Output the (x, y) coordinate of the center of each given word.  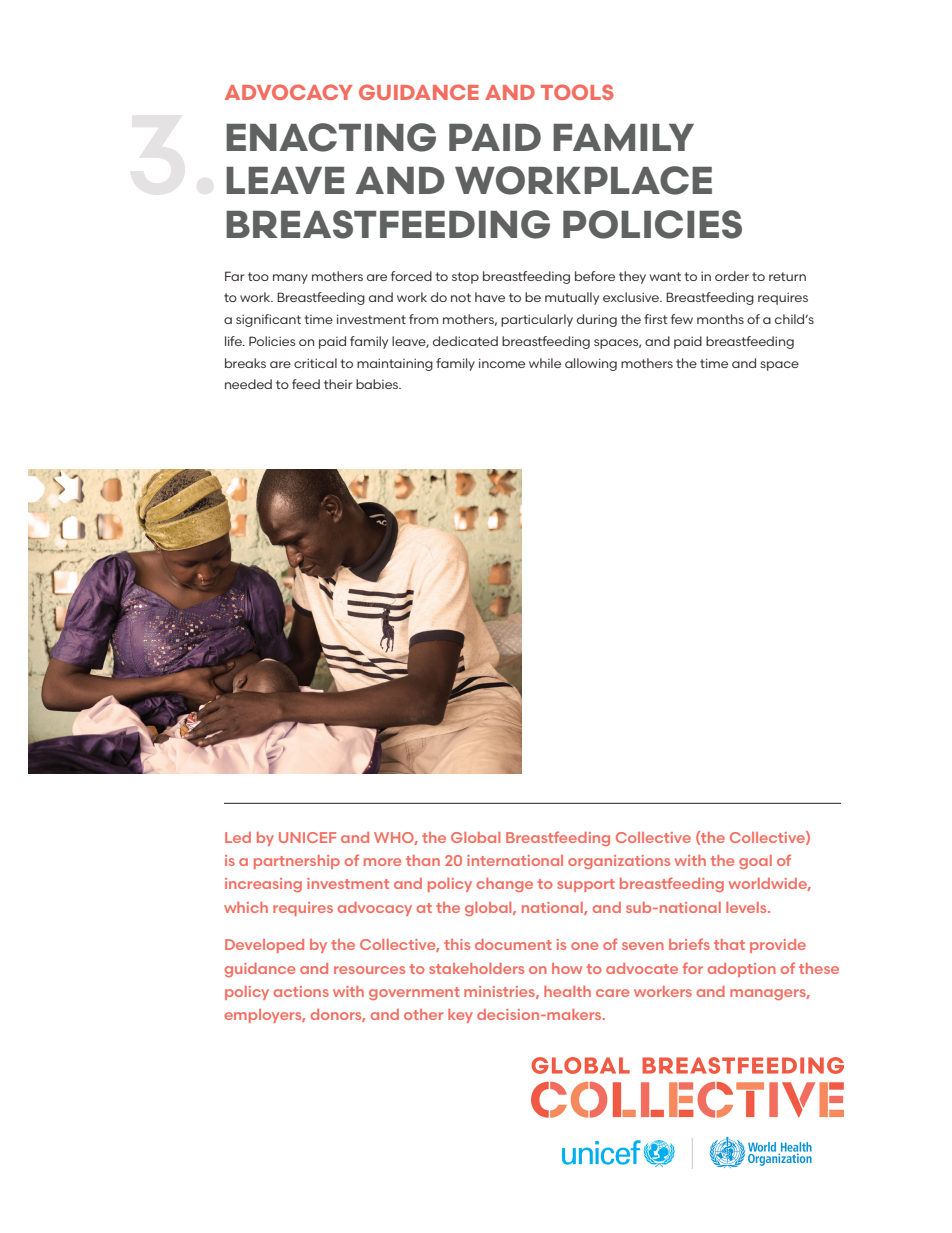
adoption (742, 970)
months (720, 319)
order (732, 276)
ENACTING (331, 137)
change (505, 885)
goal (755, 862)
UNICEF (307, 837)
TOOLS (577, 92)
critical (315, 363)
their (338, 384)
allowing (591, 364)
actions (301, 991)
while (545, 363)
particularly (537, 320)
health (567, 991)
